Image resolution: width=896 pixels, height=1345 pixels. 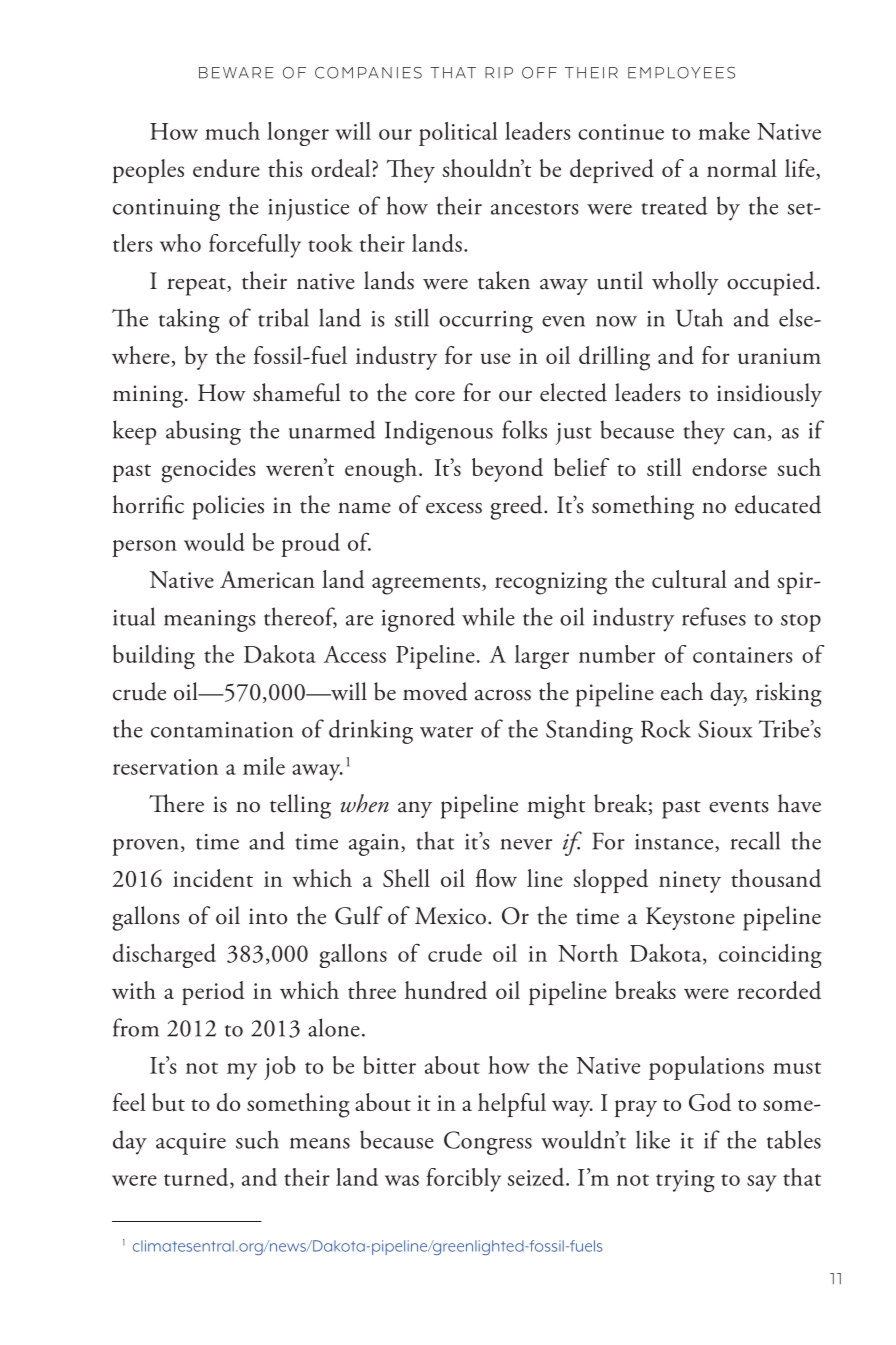 I want to click on taking, so click(x=189, y=320).
